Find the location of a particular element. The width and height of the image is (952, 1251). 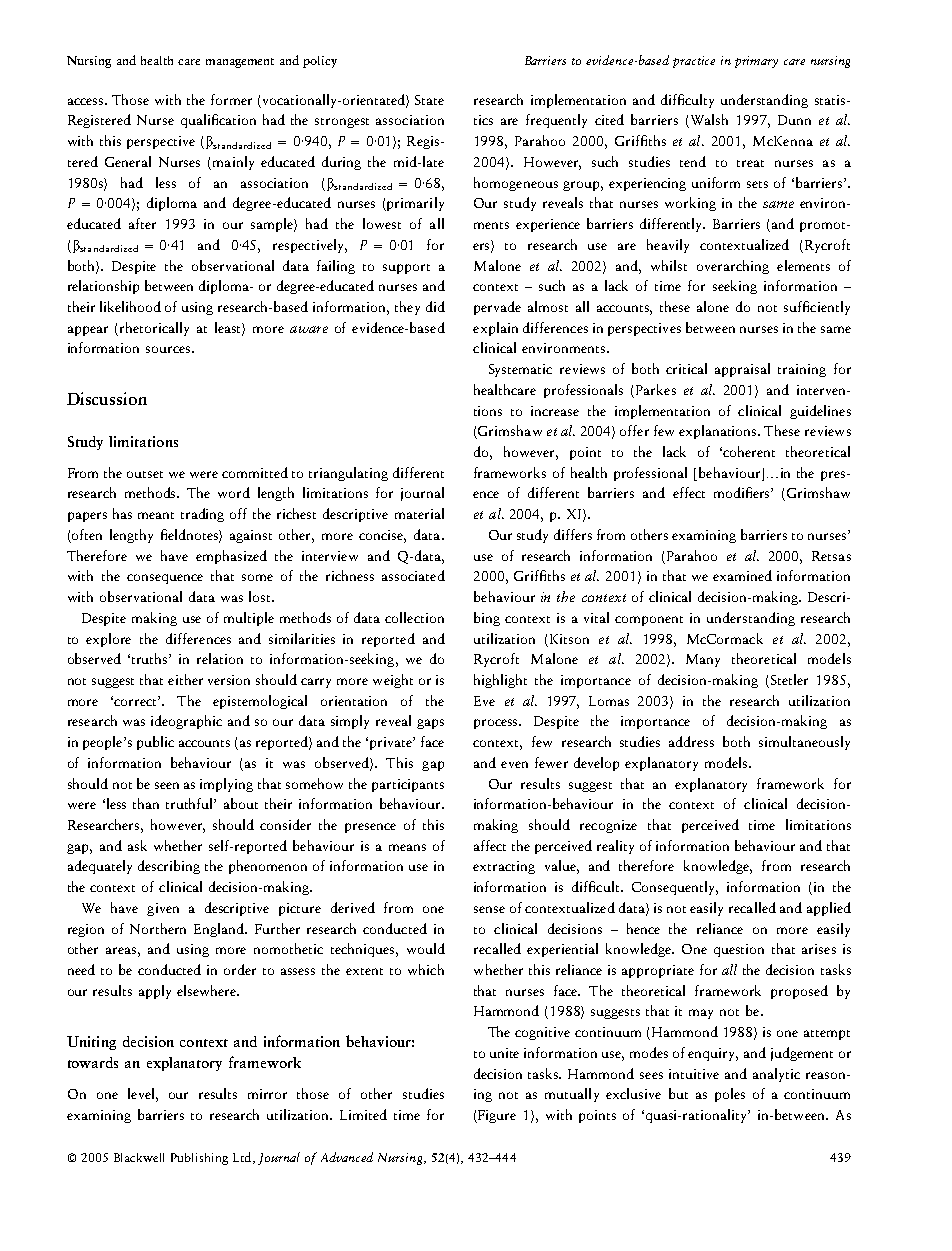

address is located at coordinates (691, 741).
